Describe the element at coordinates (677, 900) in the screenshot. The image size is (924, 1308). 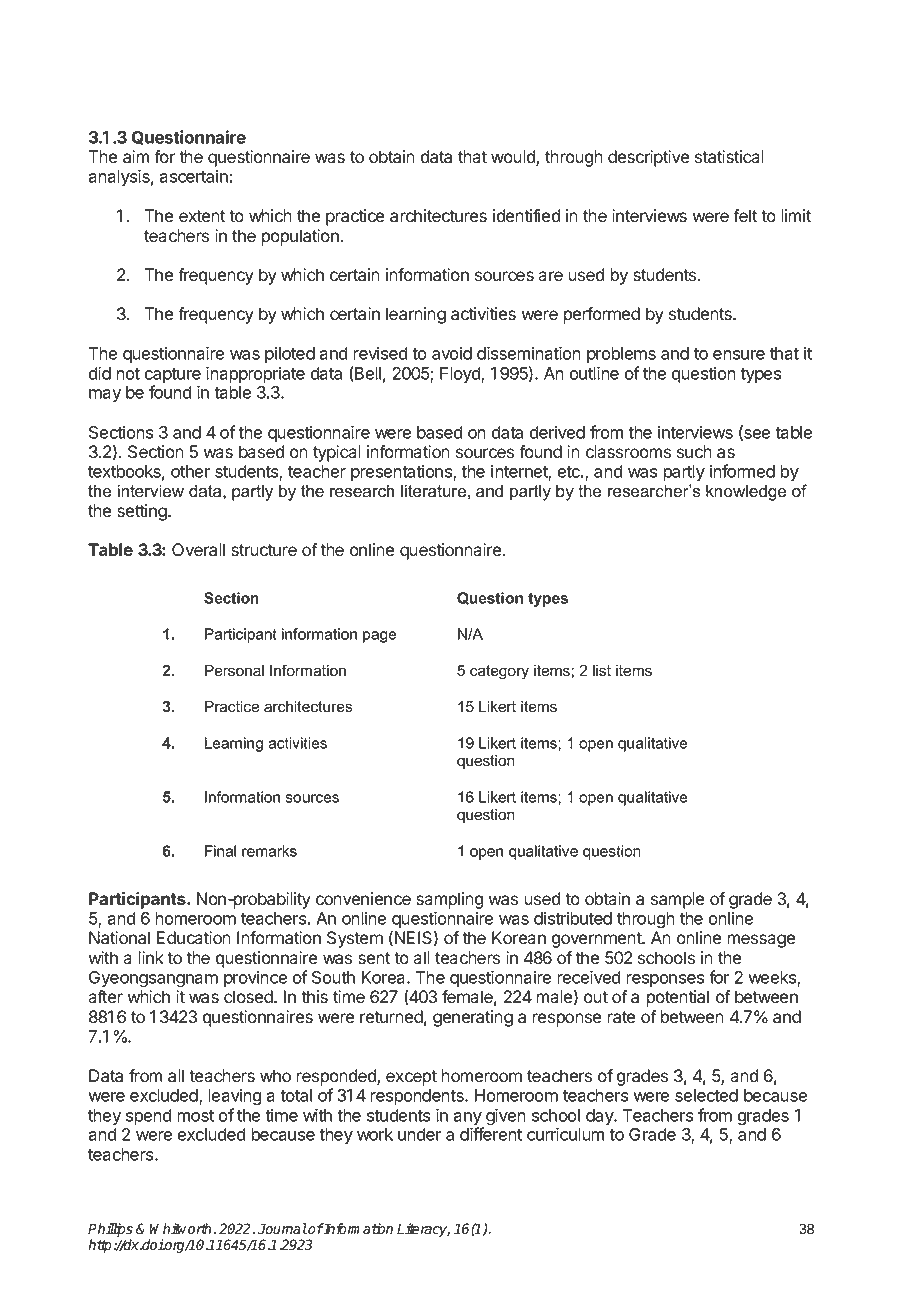
I see `sample` at that location.
